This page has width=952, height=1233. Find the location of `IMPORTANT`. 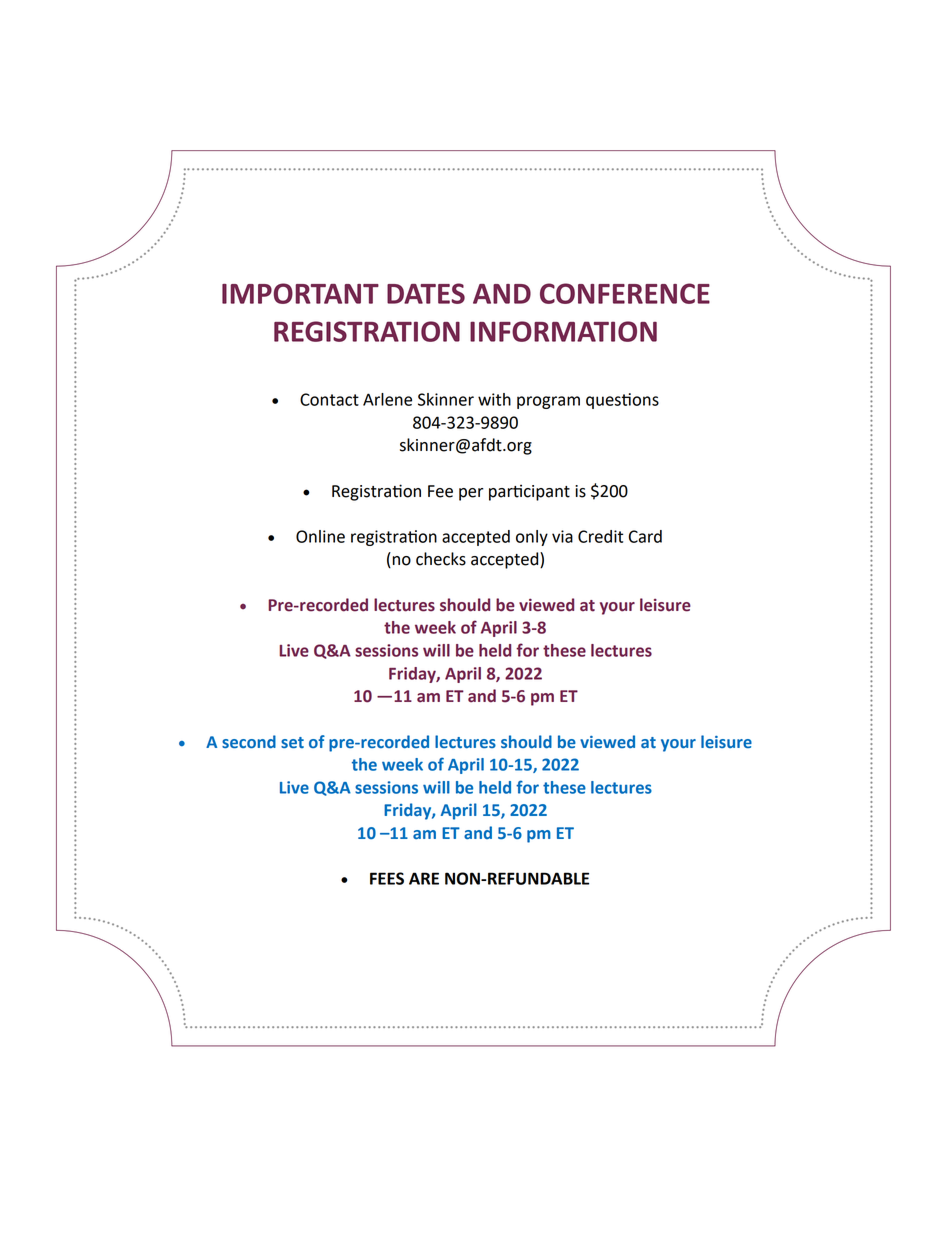

IMPORTANT is located at coordinates (300, 293).
